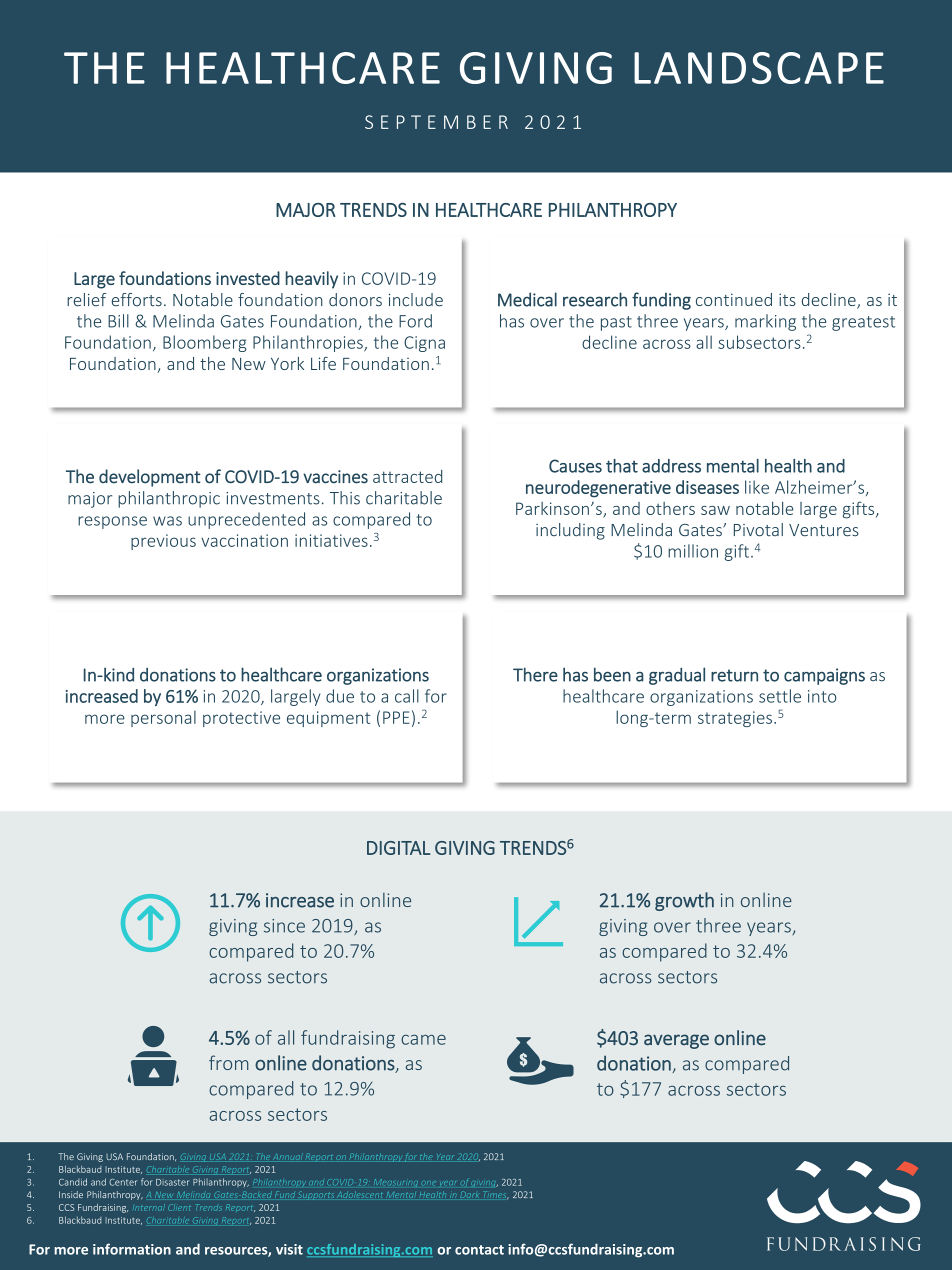  Describe the element at coordinates (248, 278) in the screenshot. I see `invested` at that location.
